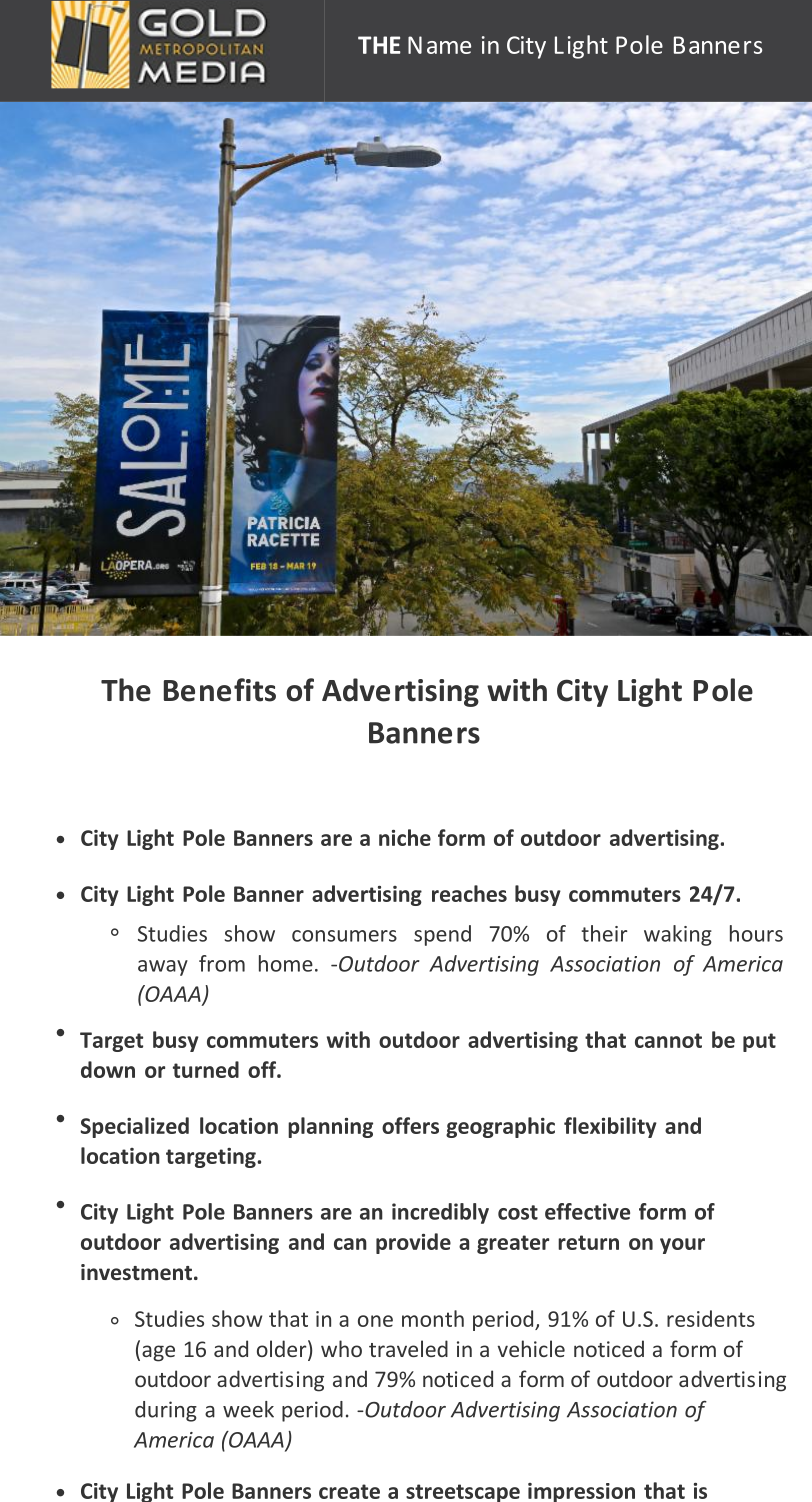  I want to click on from, so click(222, 963).
